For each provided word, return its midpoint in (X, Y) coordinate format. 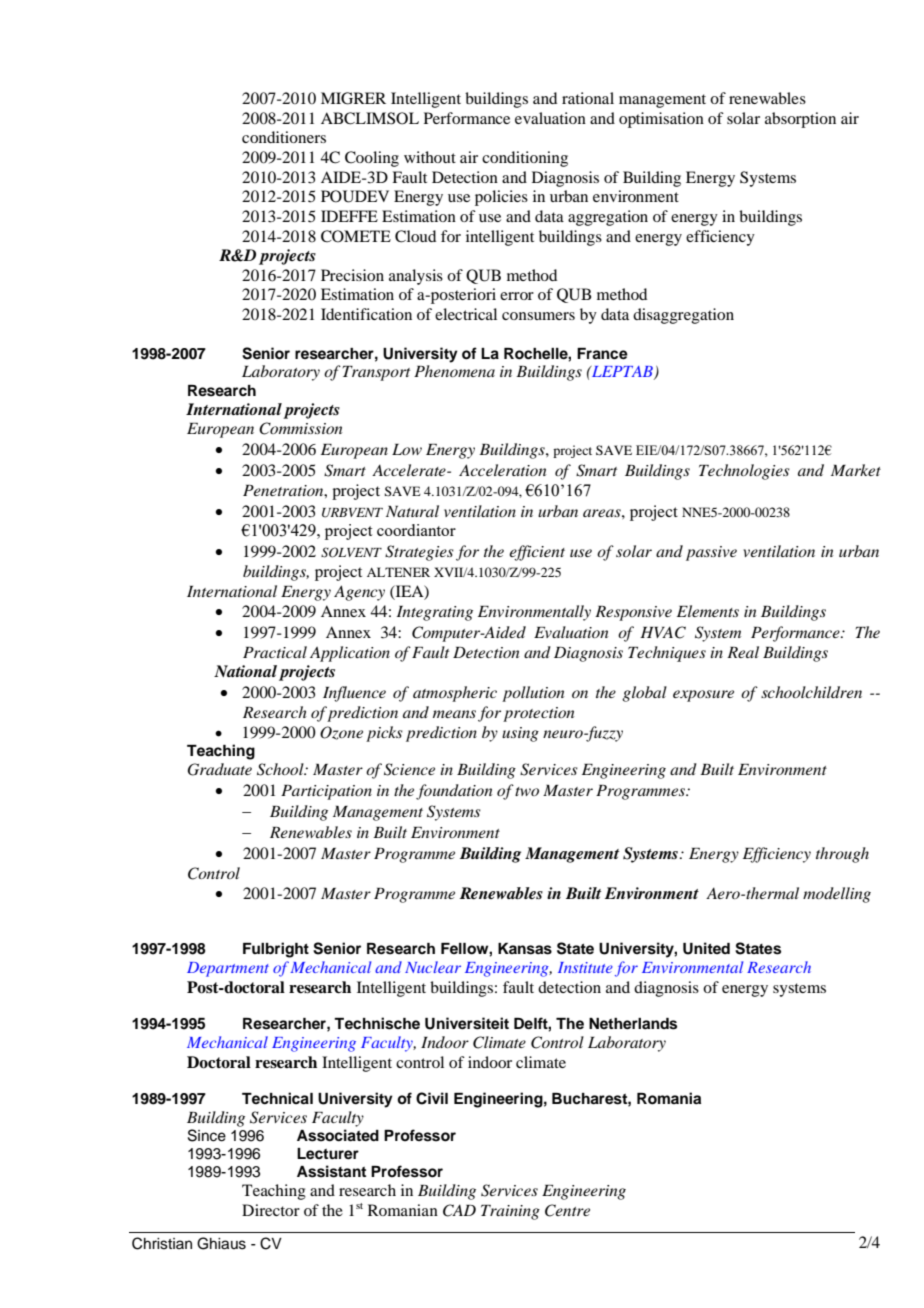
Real (743, 652)
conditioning (525, 159)
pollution (533, 694)
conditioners (284, 137)
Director (271, 1210)
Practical (275, 652)
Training (510, 1212)
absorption (800, 120)
